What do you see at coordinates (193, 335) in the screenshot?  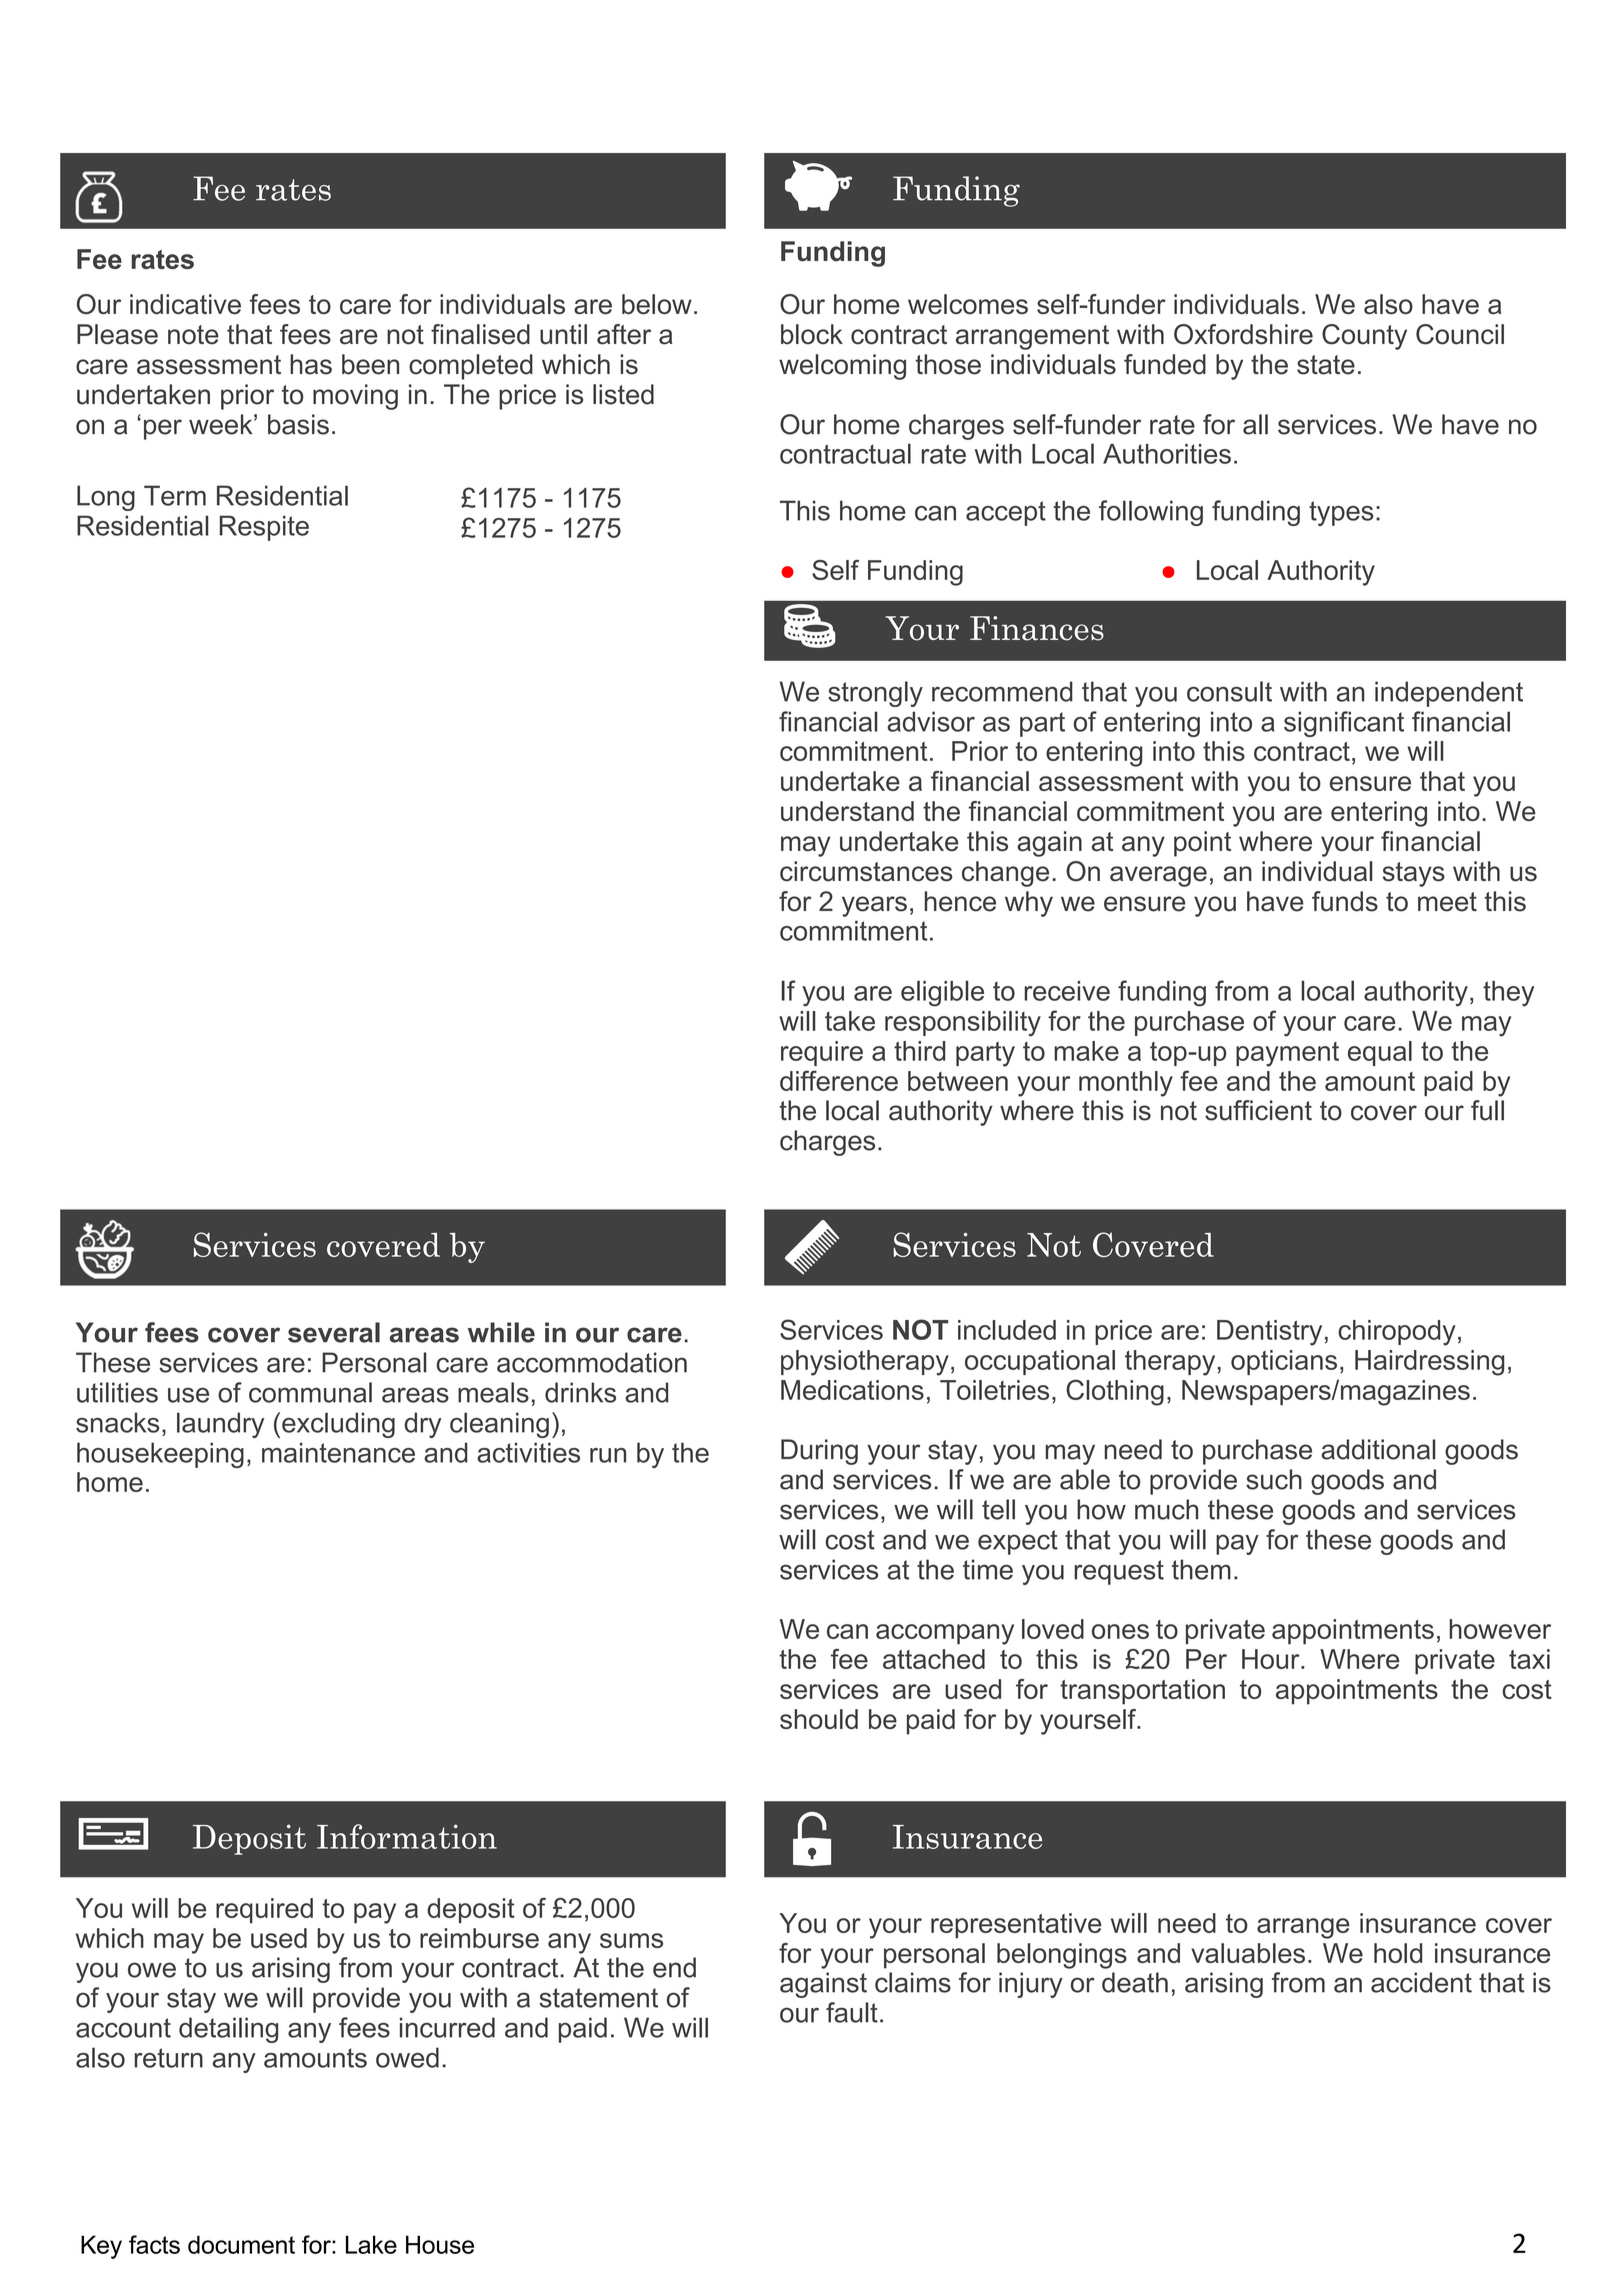 I see `note` at bounding box center [193, 335].
